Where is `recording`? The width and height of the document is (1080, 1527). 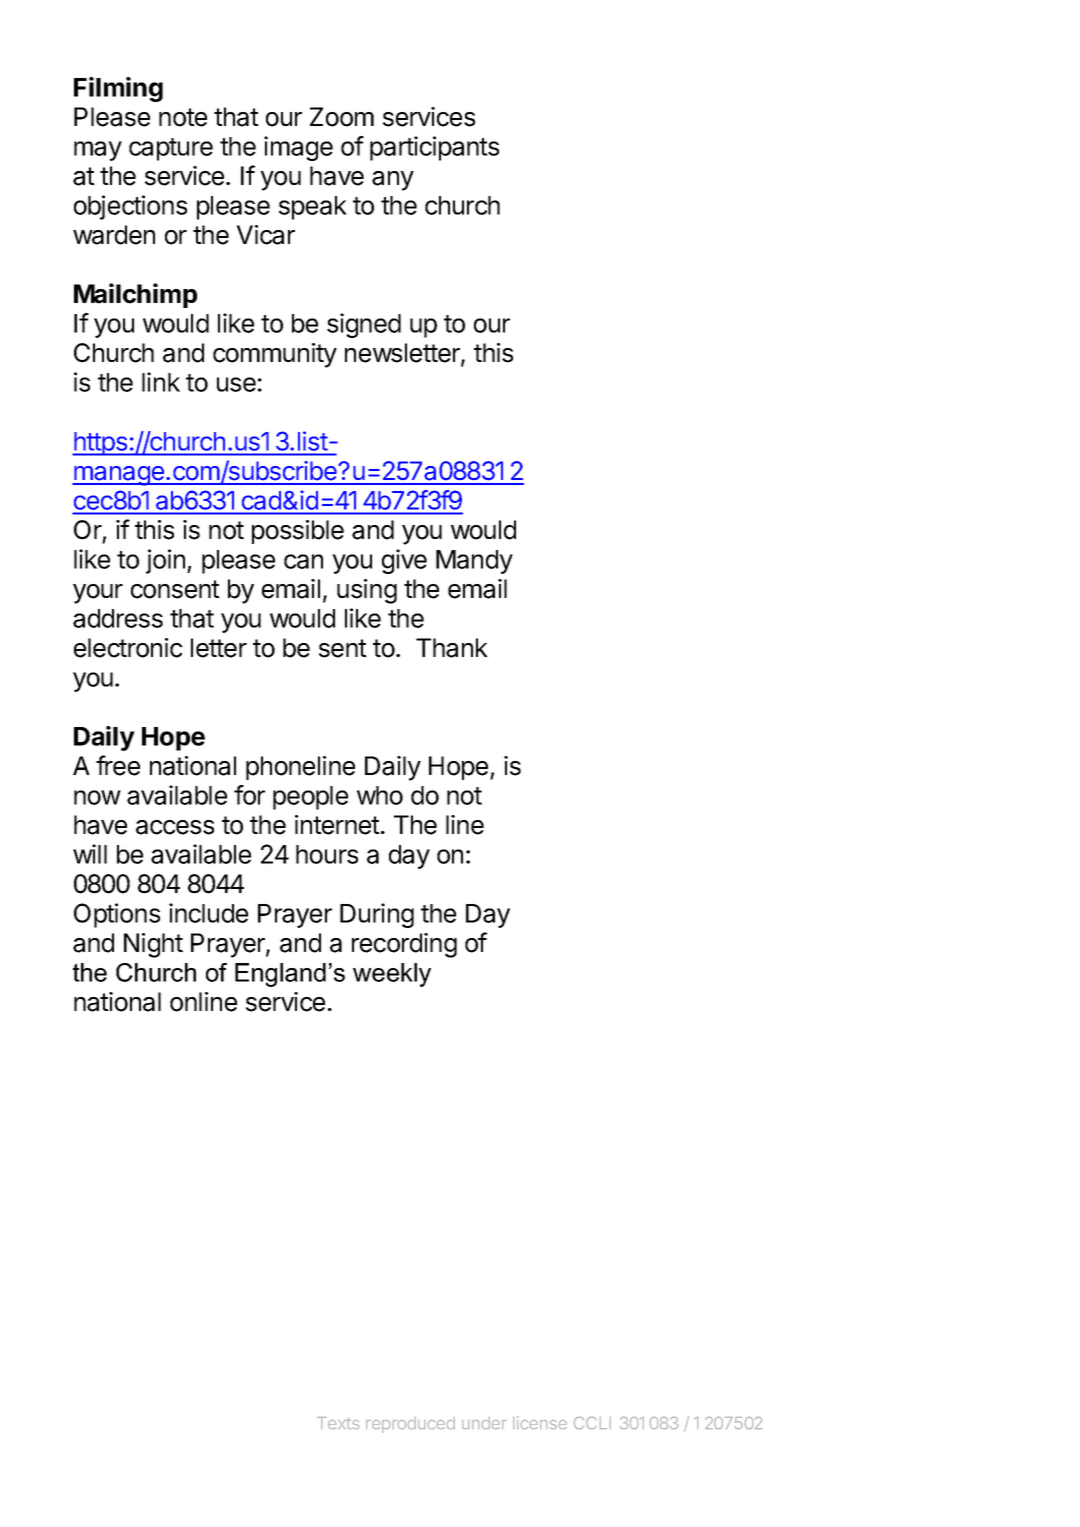
recording is located at coordinates (404, 945).
